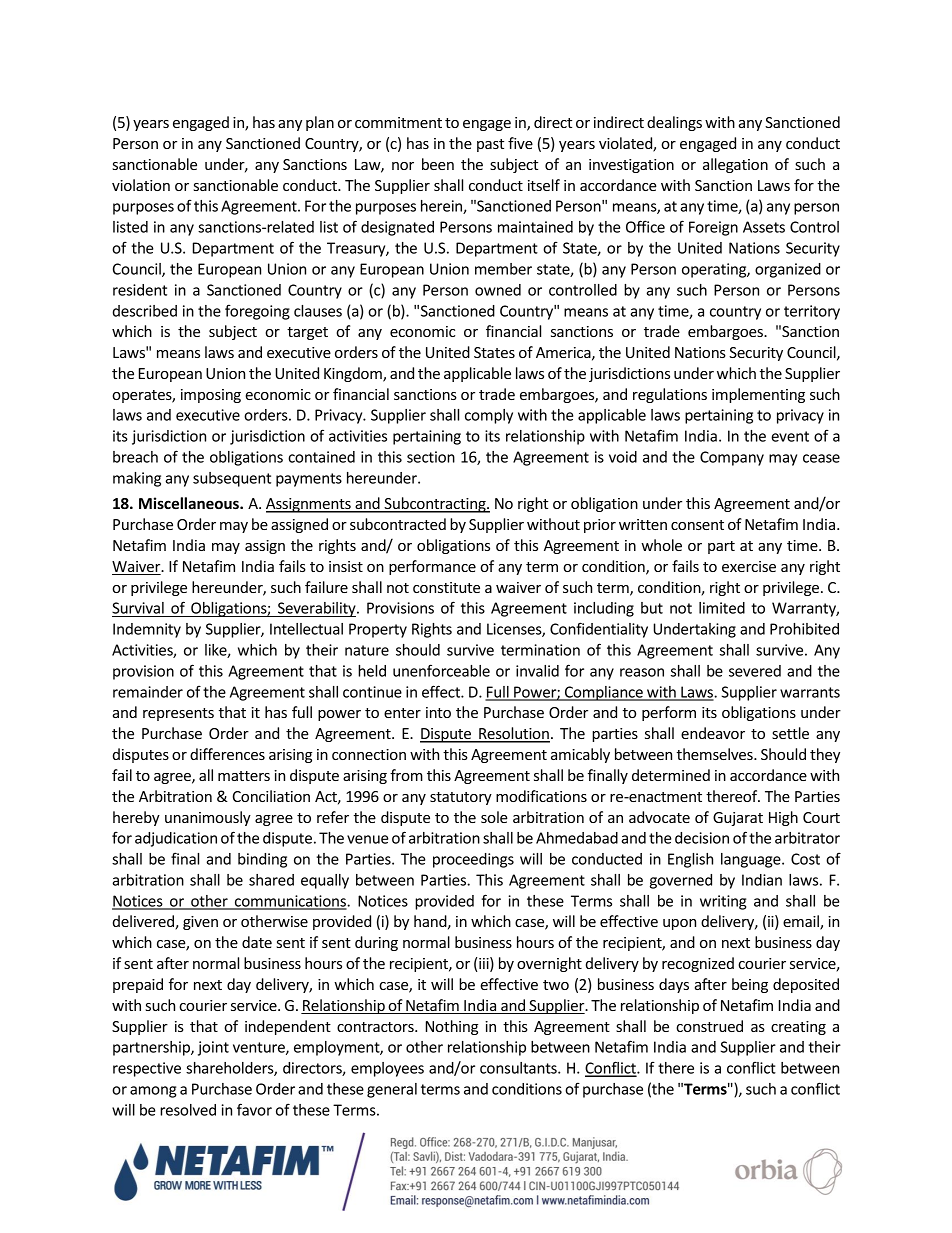 This screenshot has width=952, height=1233. Describe the element at coordinates (227, 754) in the screenshot. I see `differences` at that location.
